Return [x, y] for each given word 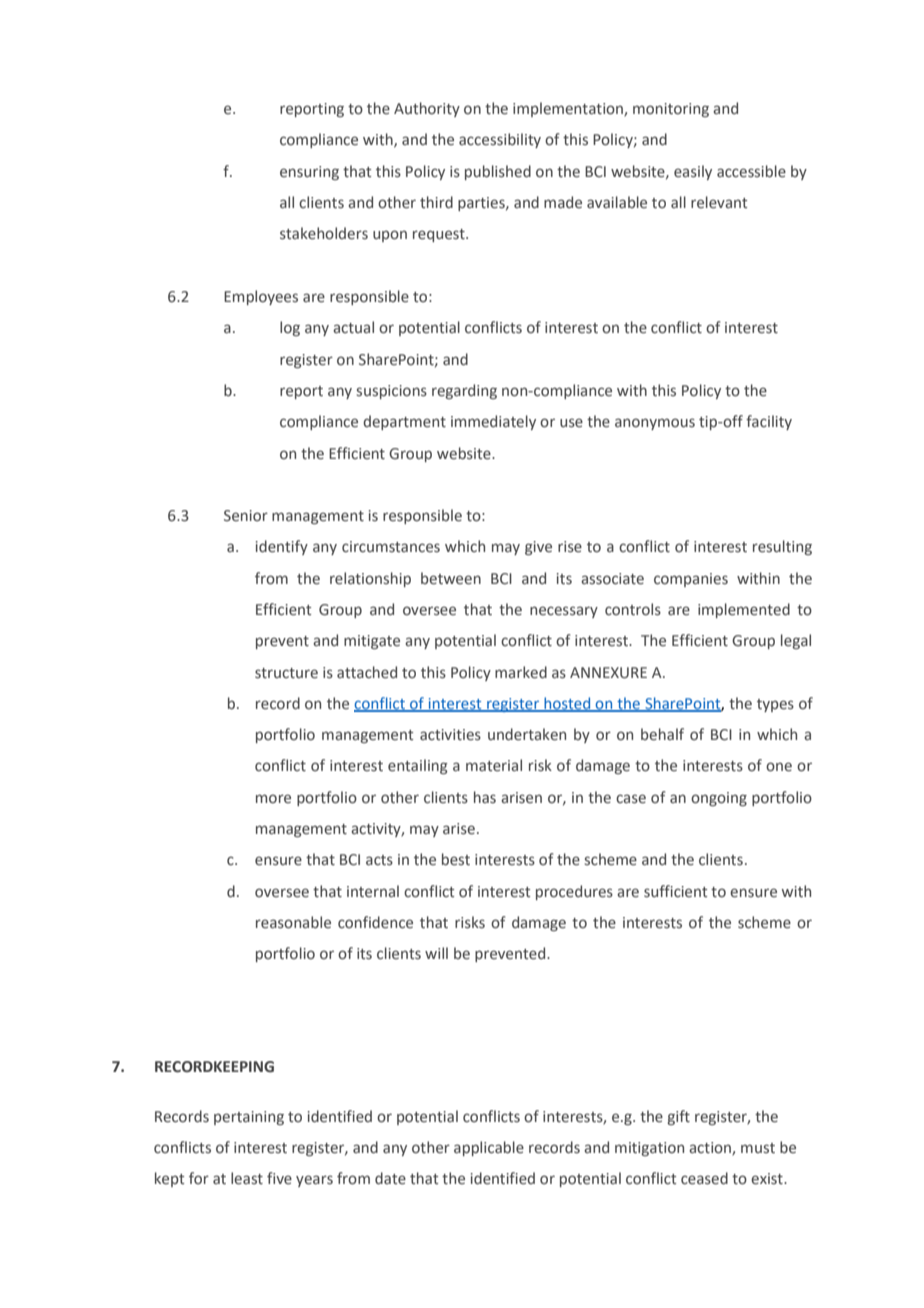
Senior [246, 516]
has [485, 797]
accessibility [500, 140]
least [247, 1178]
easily [693, 172]
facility [769, 422]
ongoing [719, 799]
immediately [493, 422]
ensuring [309, 173]
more [273, 799]
